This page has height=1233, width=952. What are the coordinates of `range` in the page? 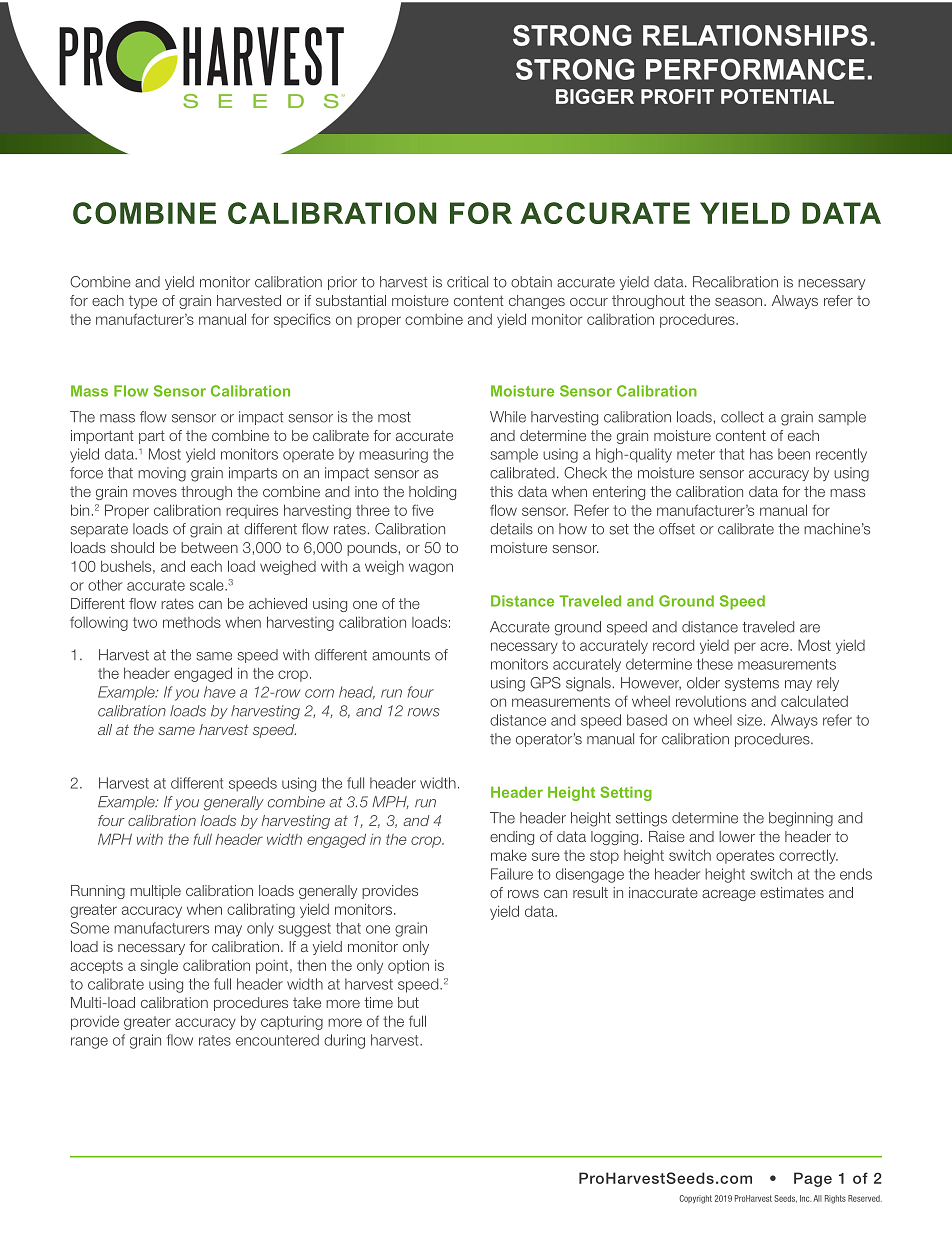 It's located at (89, 1043).
